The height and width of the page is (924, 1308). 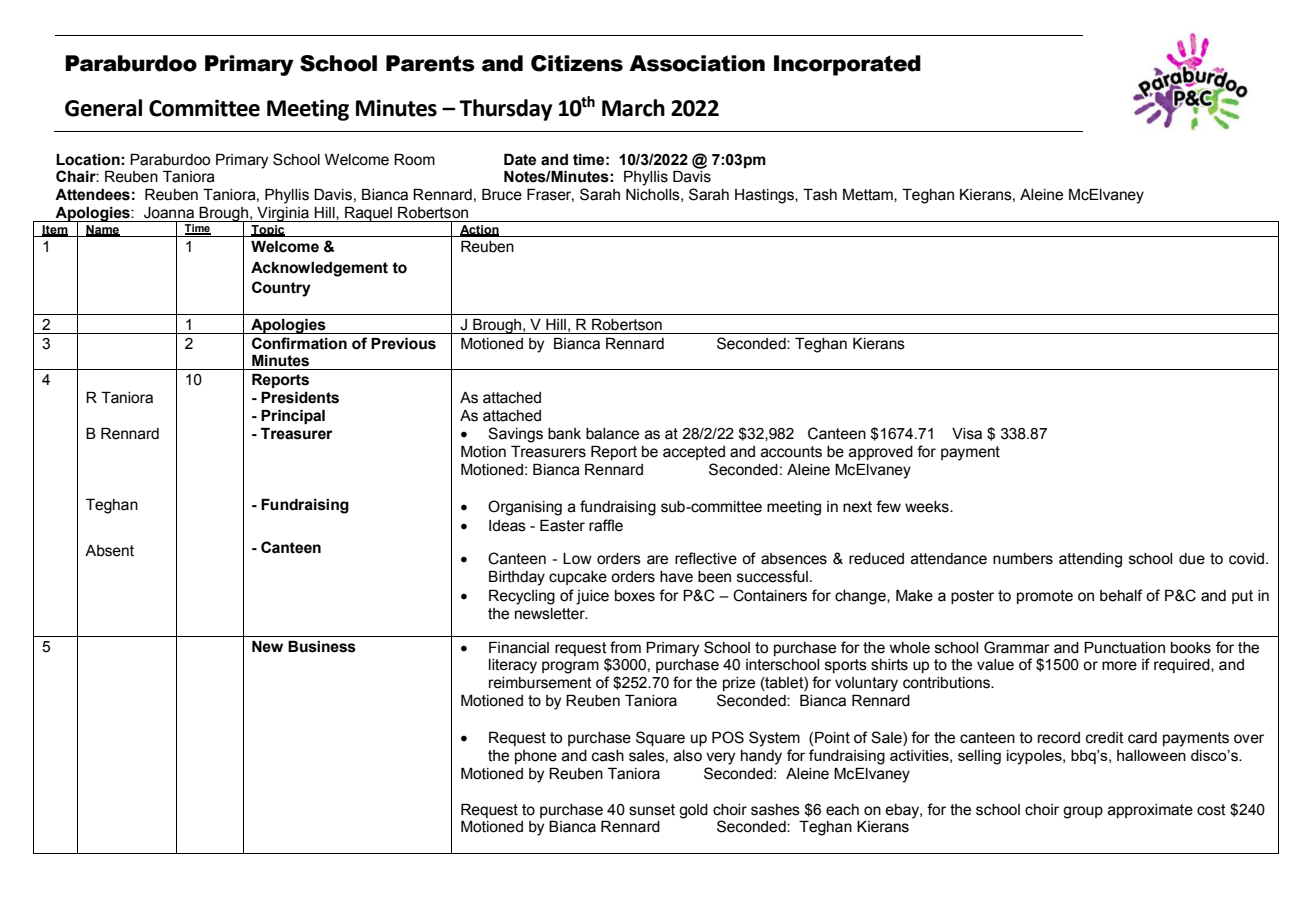 I want to click on Confirmation, so click(x=299, y=343).
